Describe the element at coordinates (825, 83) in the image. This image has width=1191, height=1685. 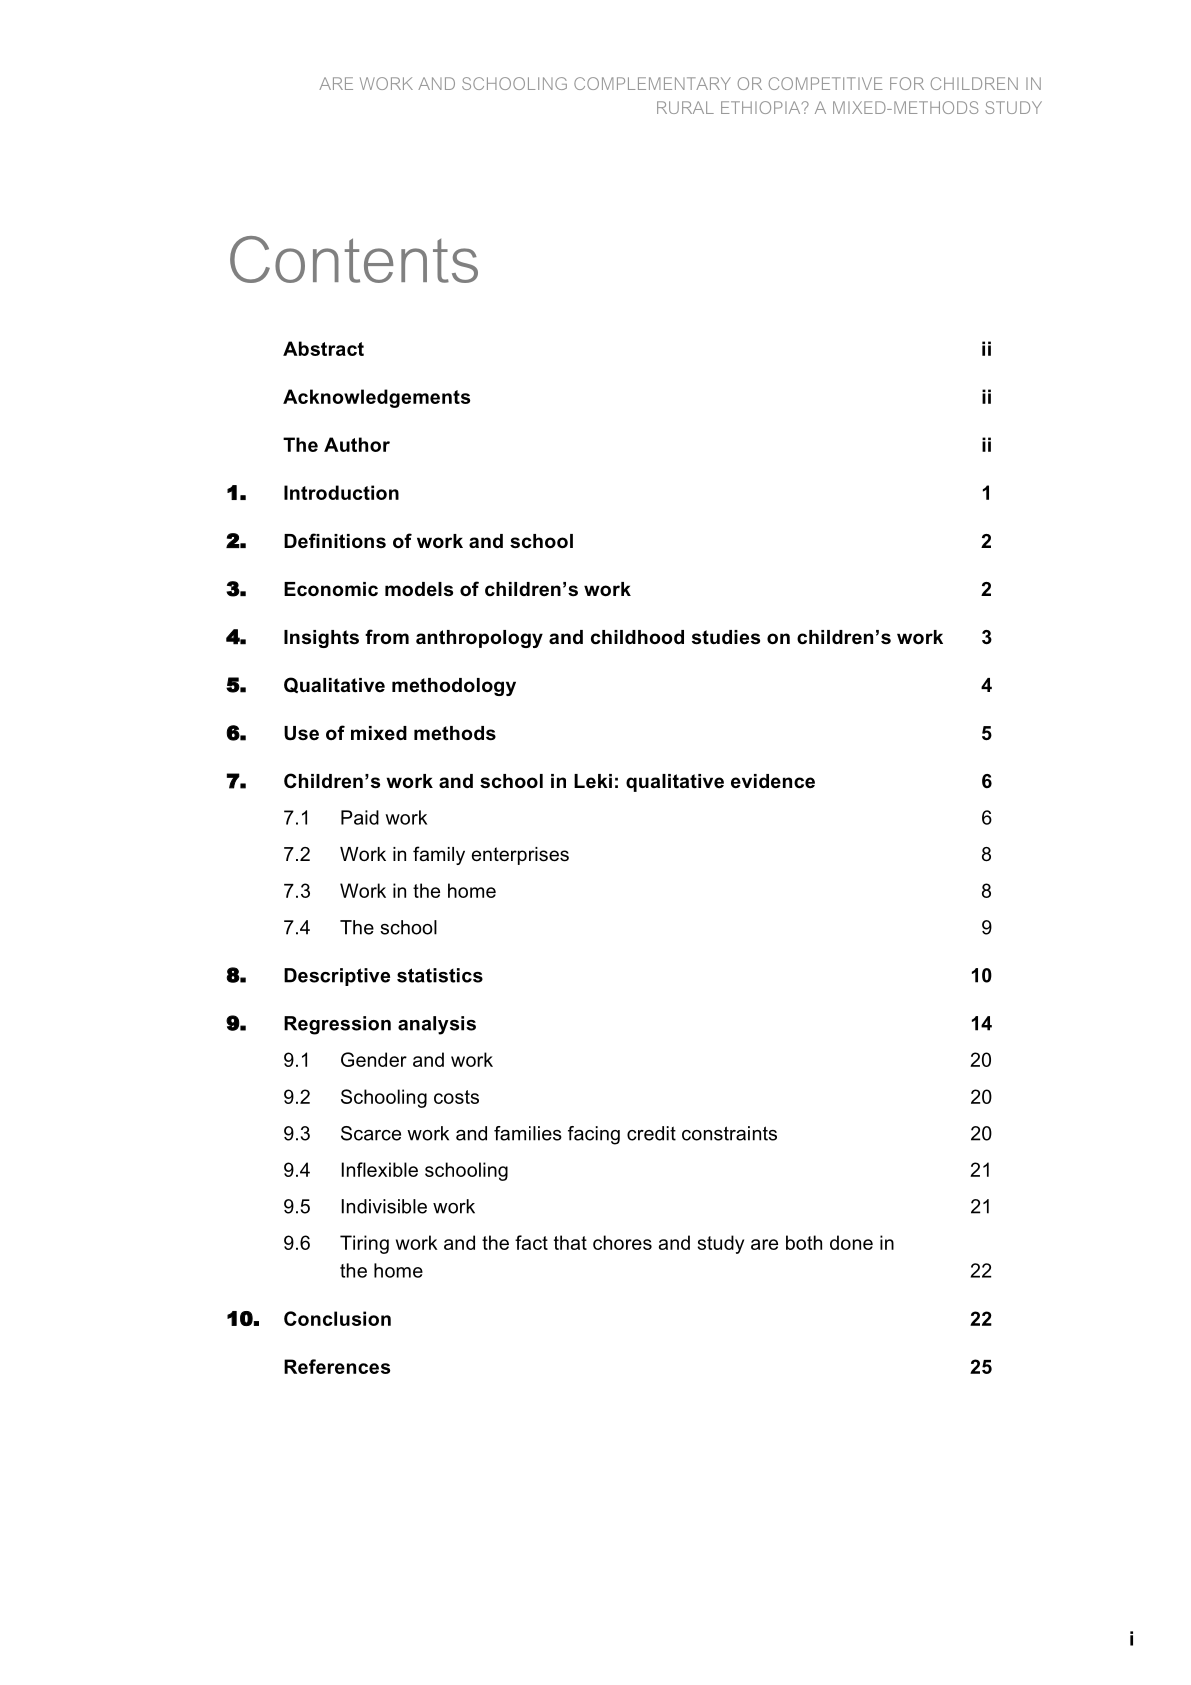
I see `COMPETITIVE` at that location.
